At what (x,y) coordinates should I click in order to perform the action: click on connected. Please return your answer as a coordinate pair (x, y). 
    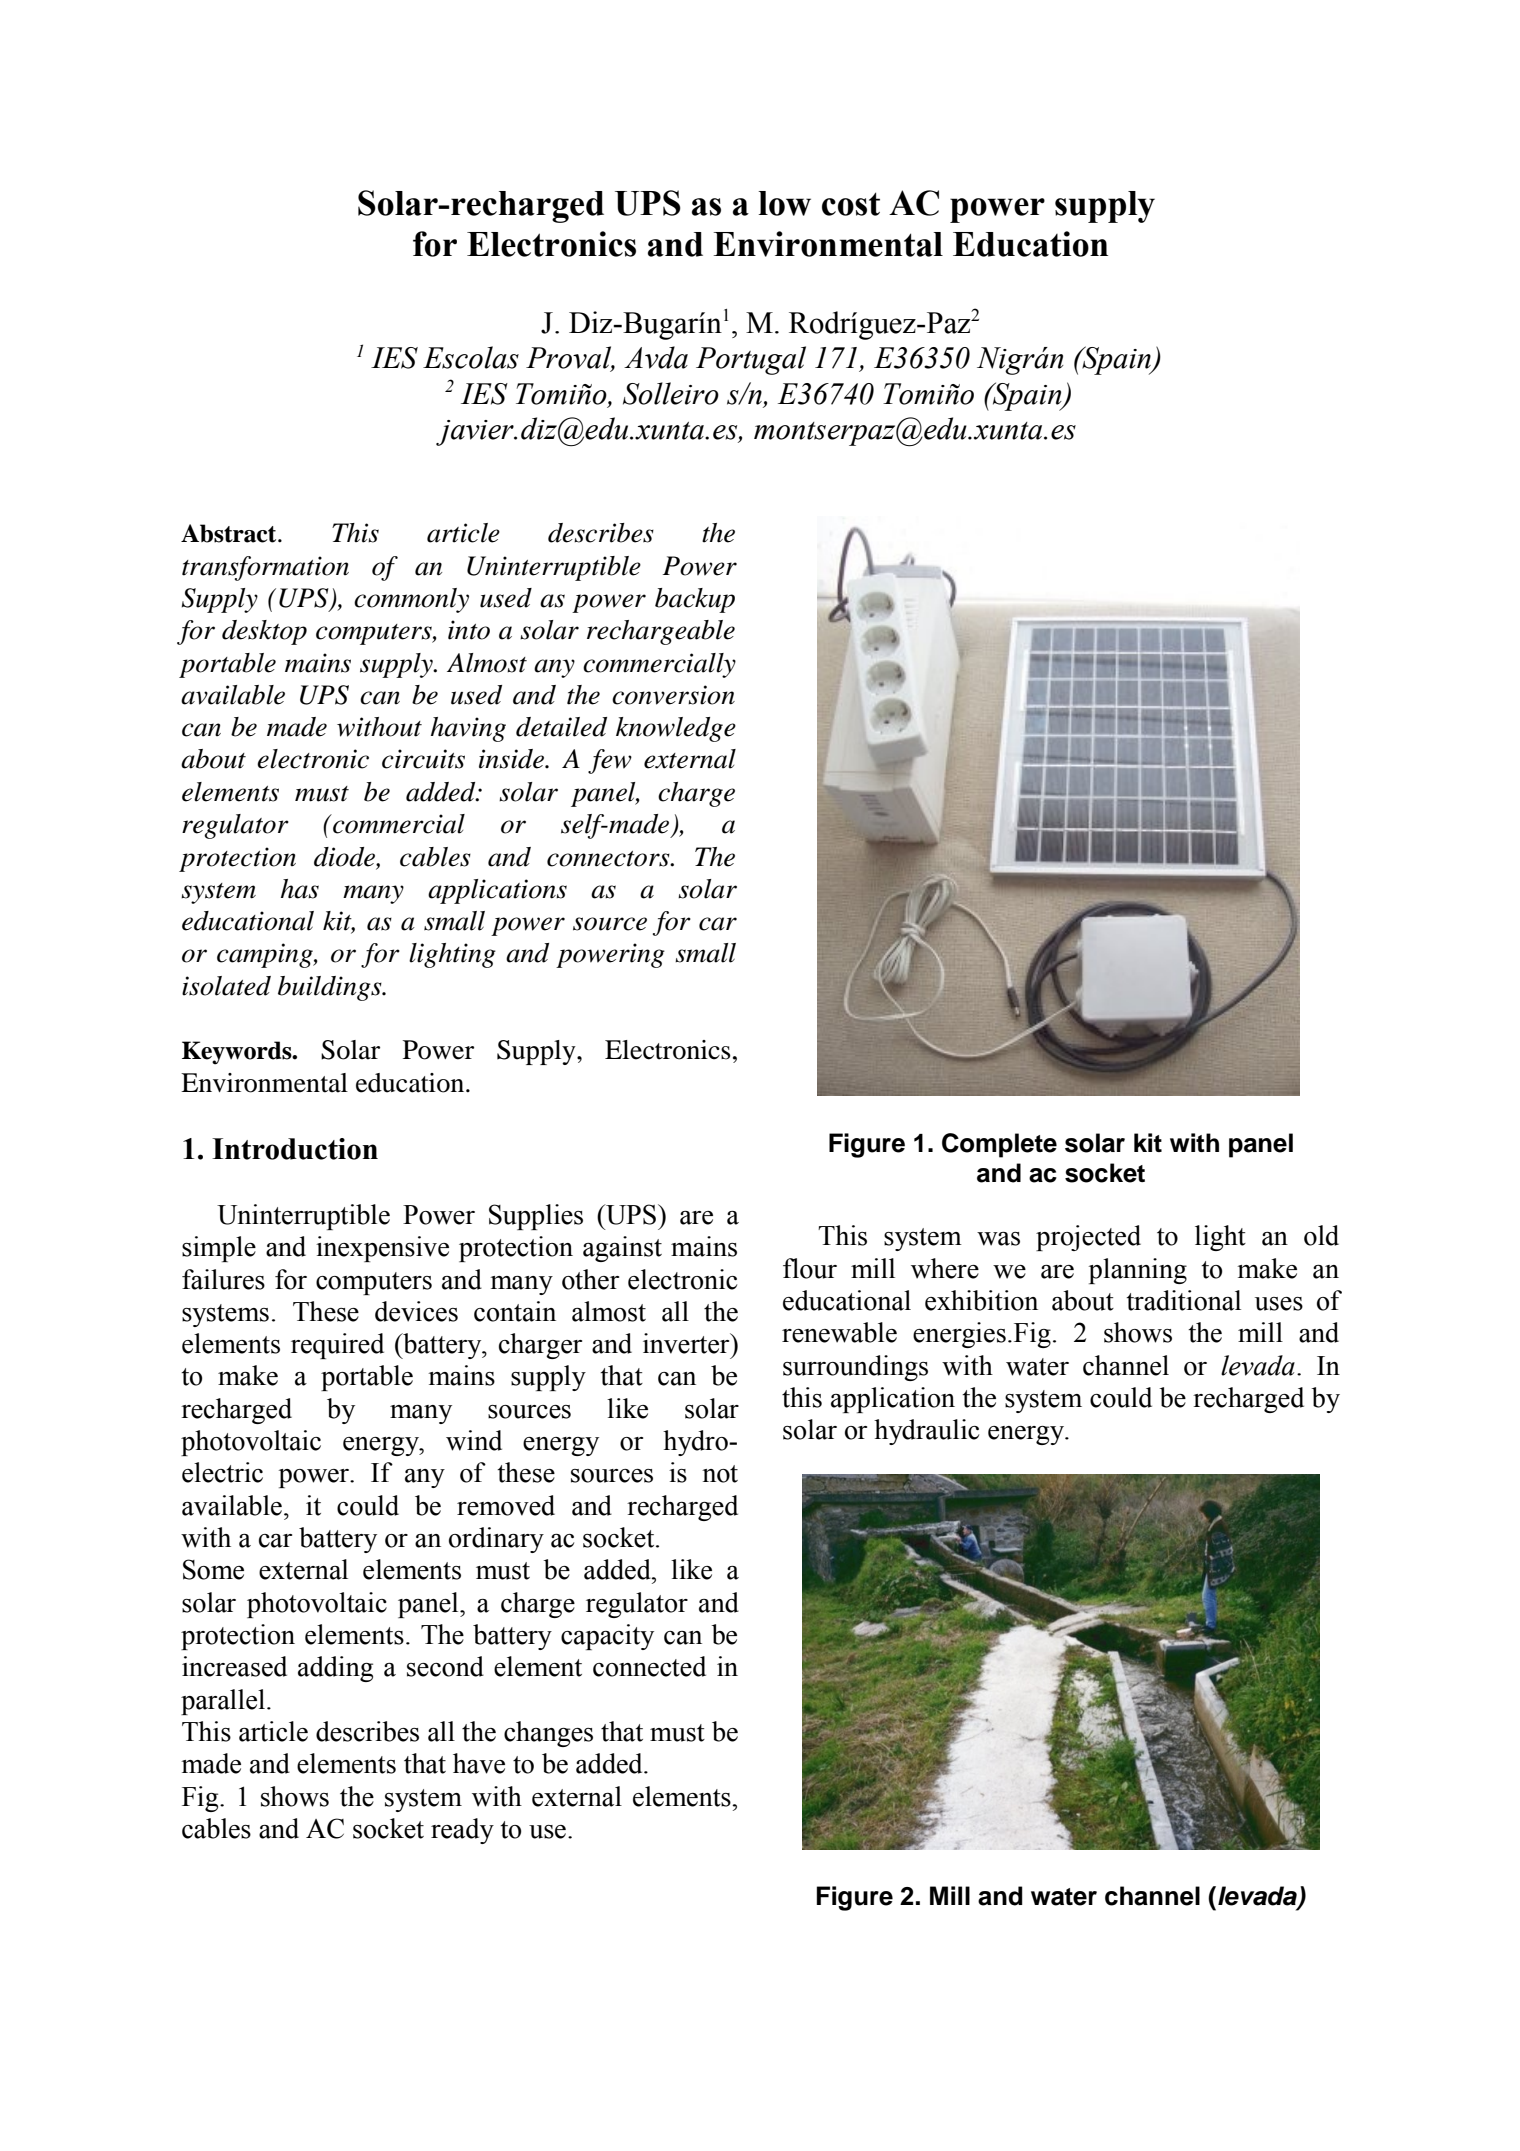
    Looking at the image, I should click on (649, 1666).
